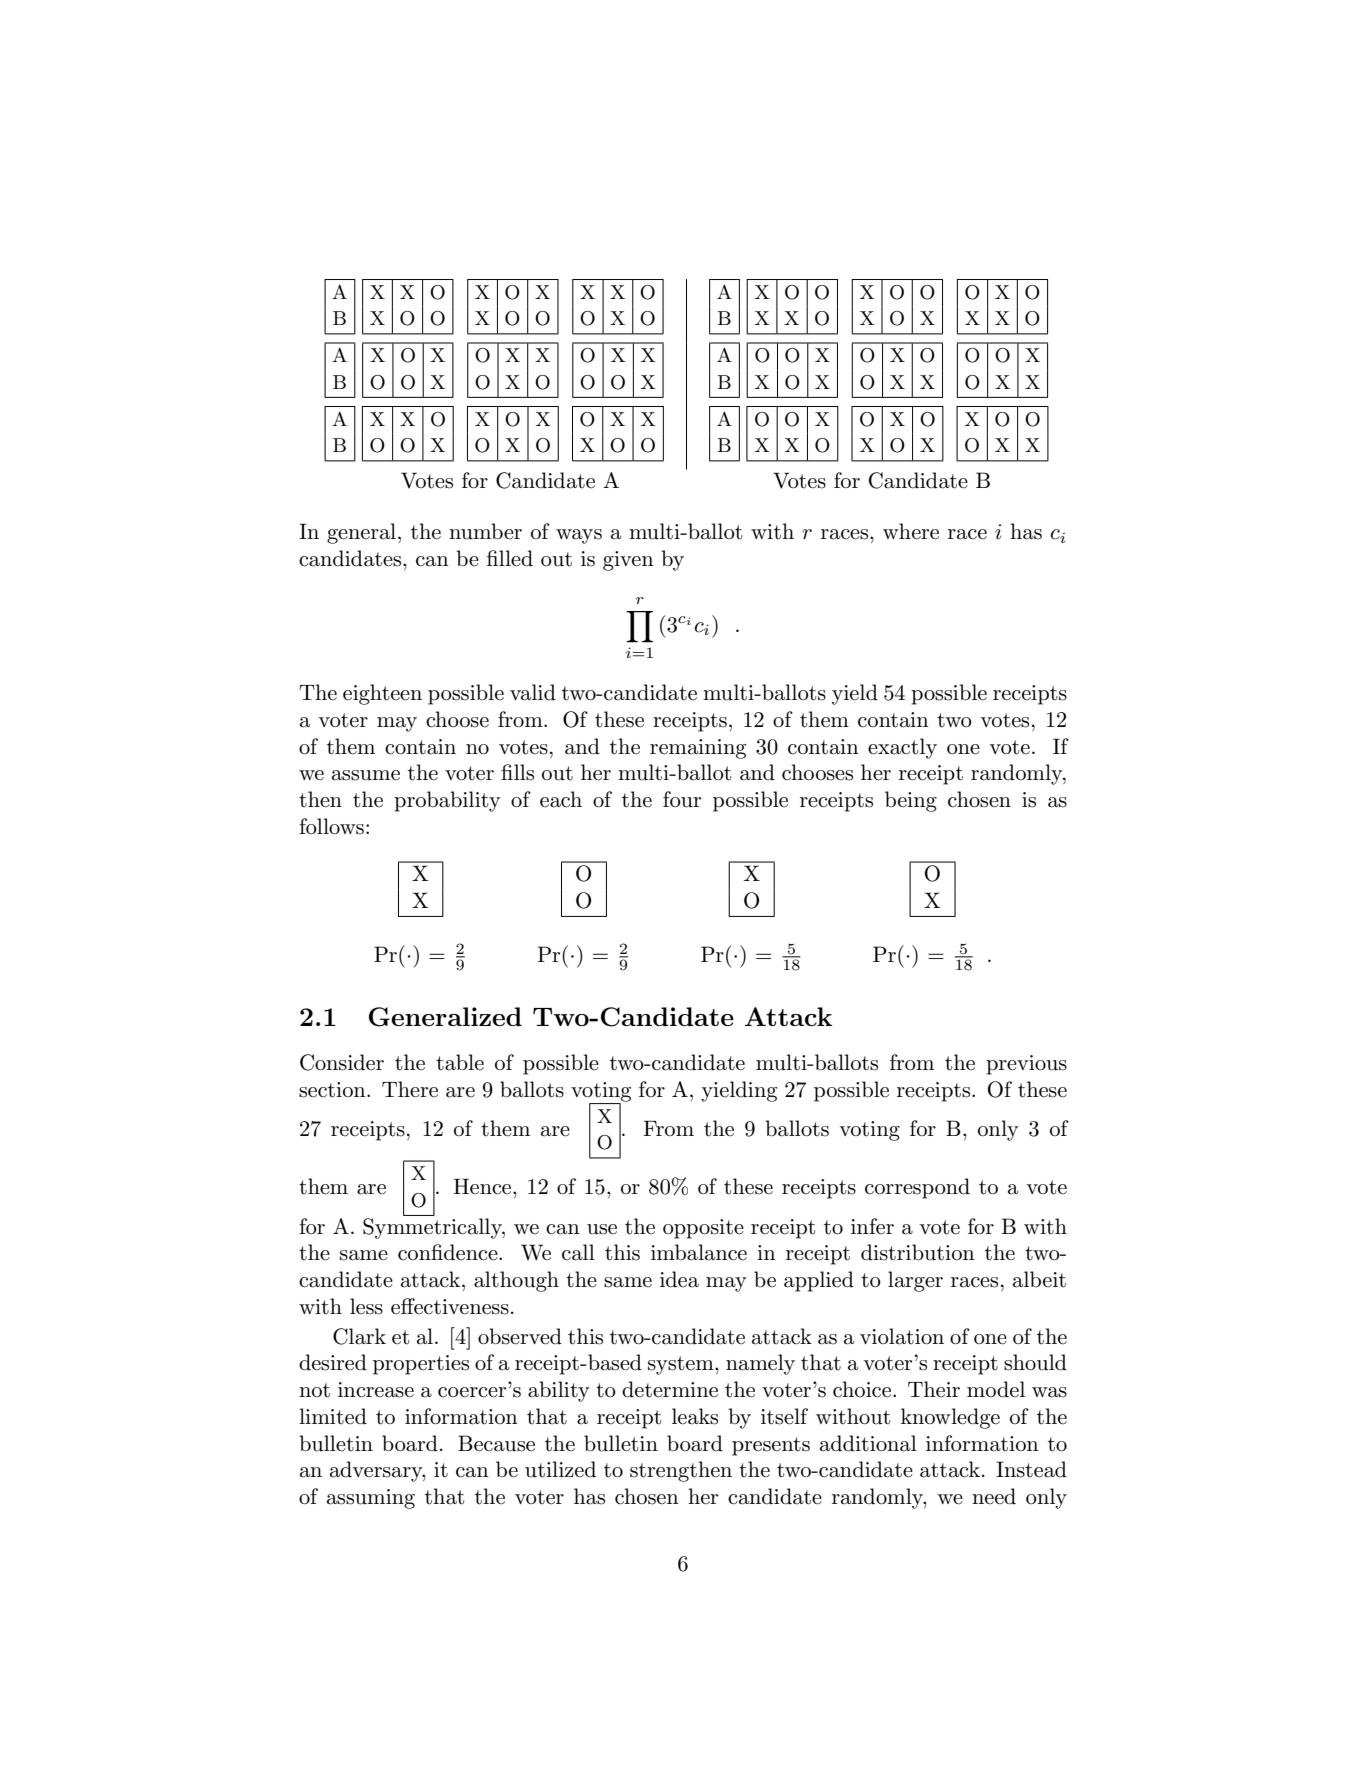  What do you see at coordinates (911, 801) in the screenshot?
I see `being` at bounding box center [911, 801].
